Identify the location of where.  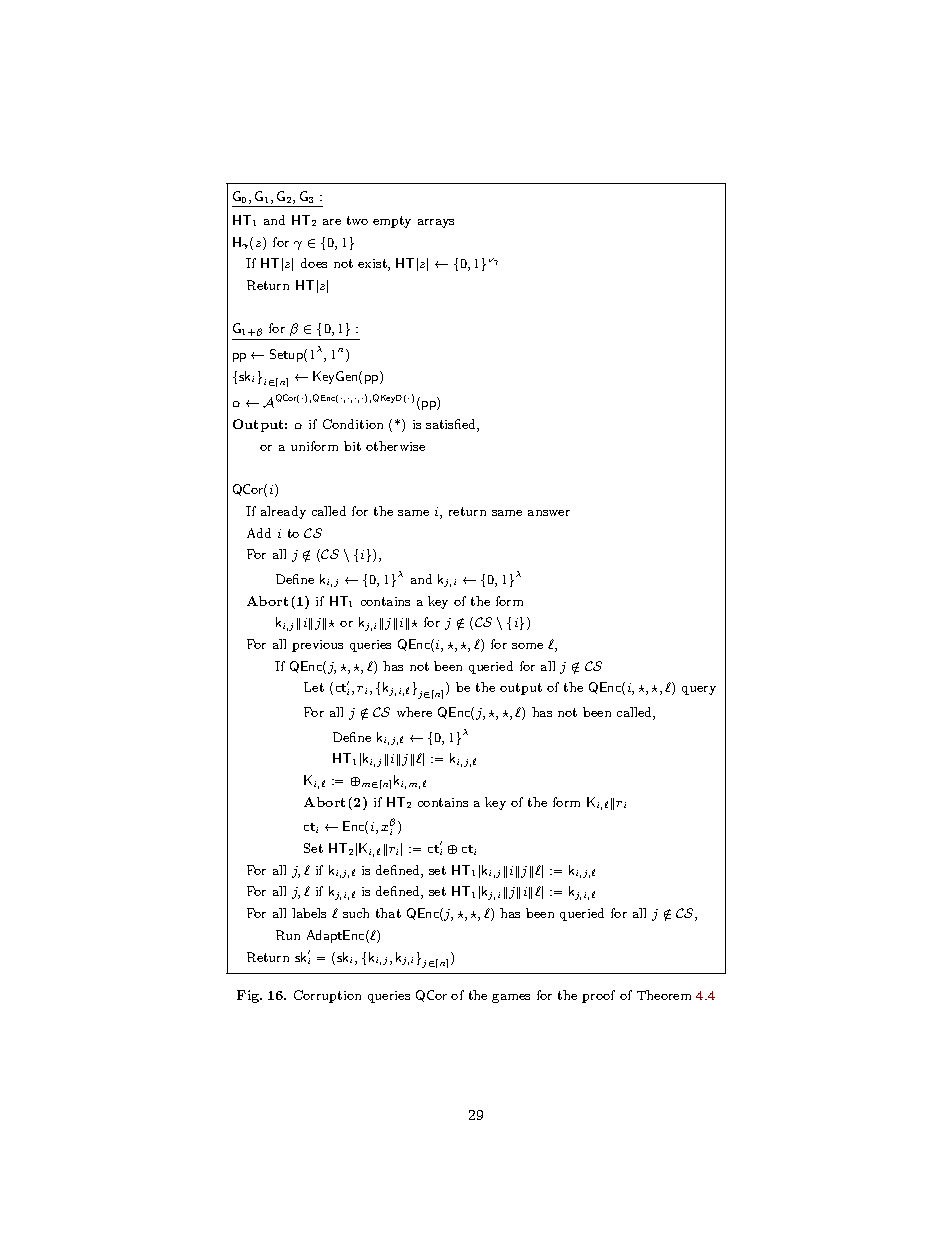
(414, 712).
